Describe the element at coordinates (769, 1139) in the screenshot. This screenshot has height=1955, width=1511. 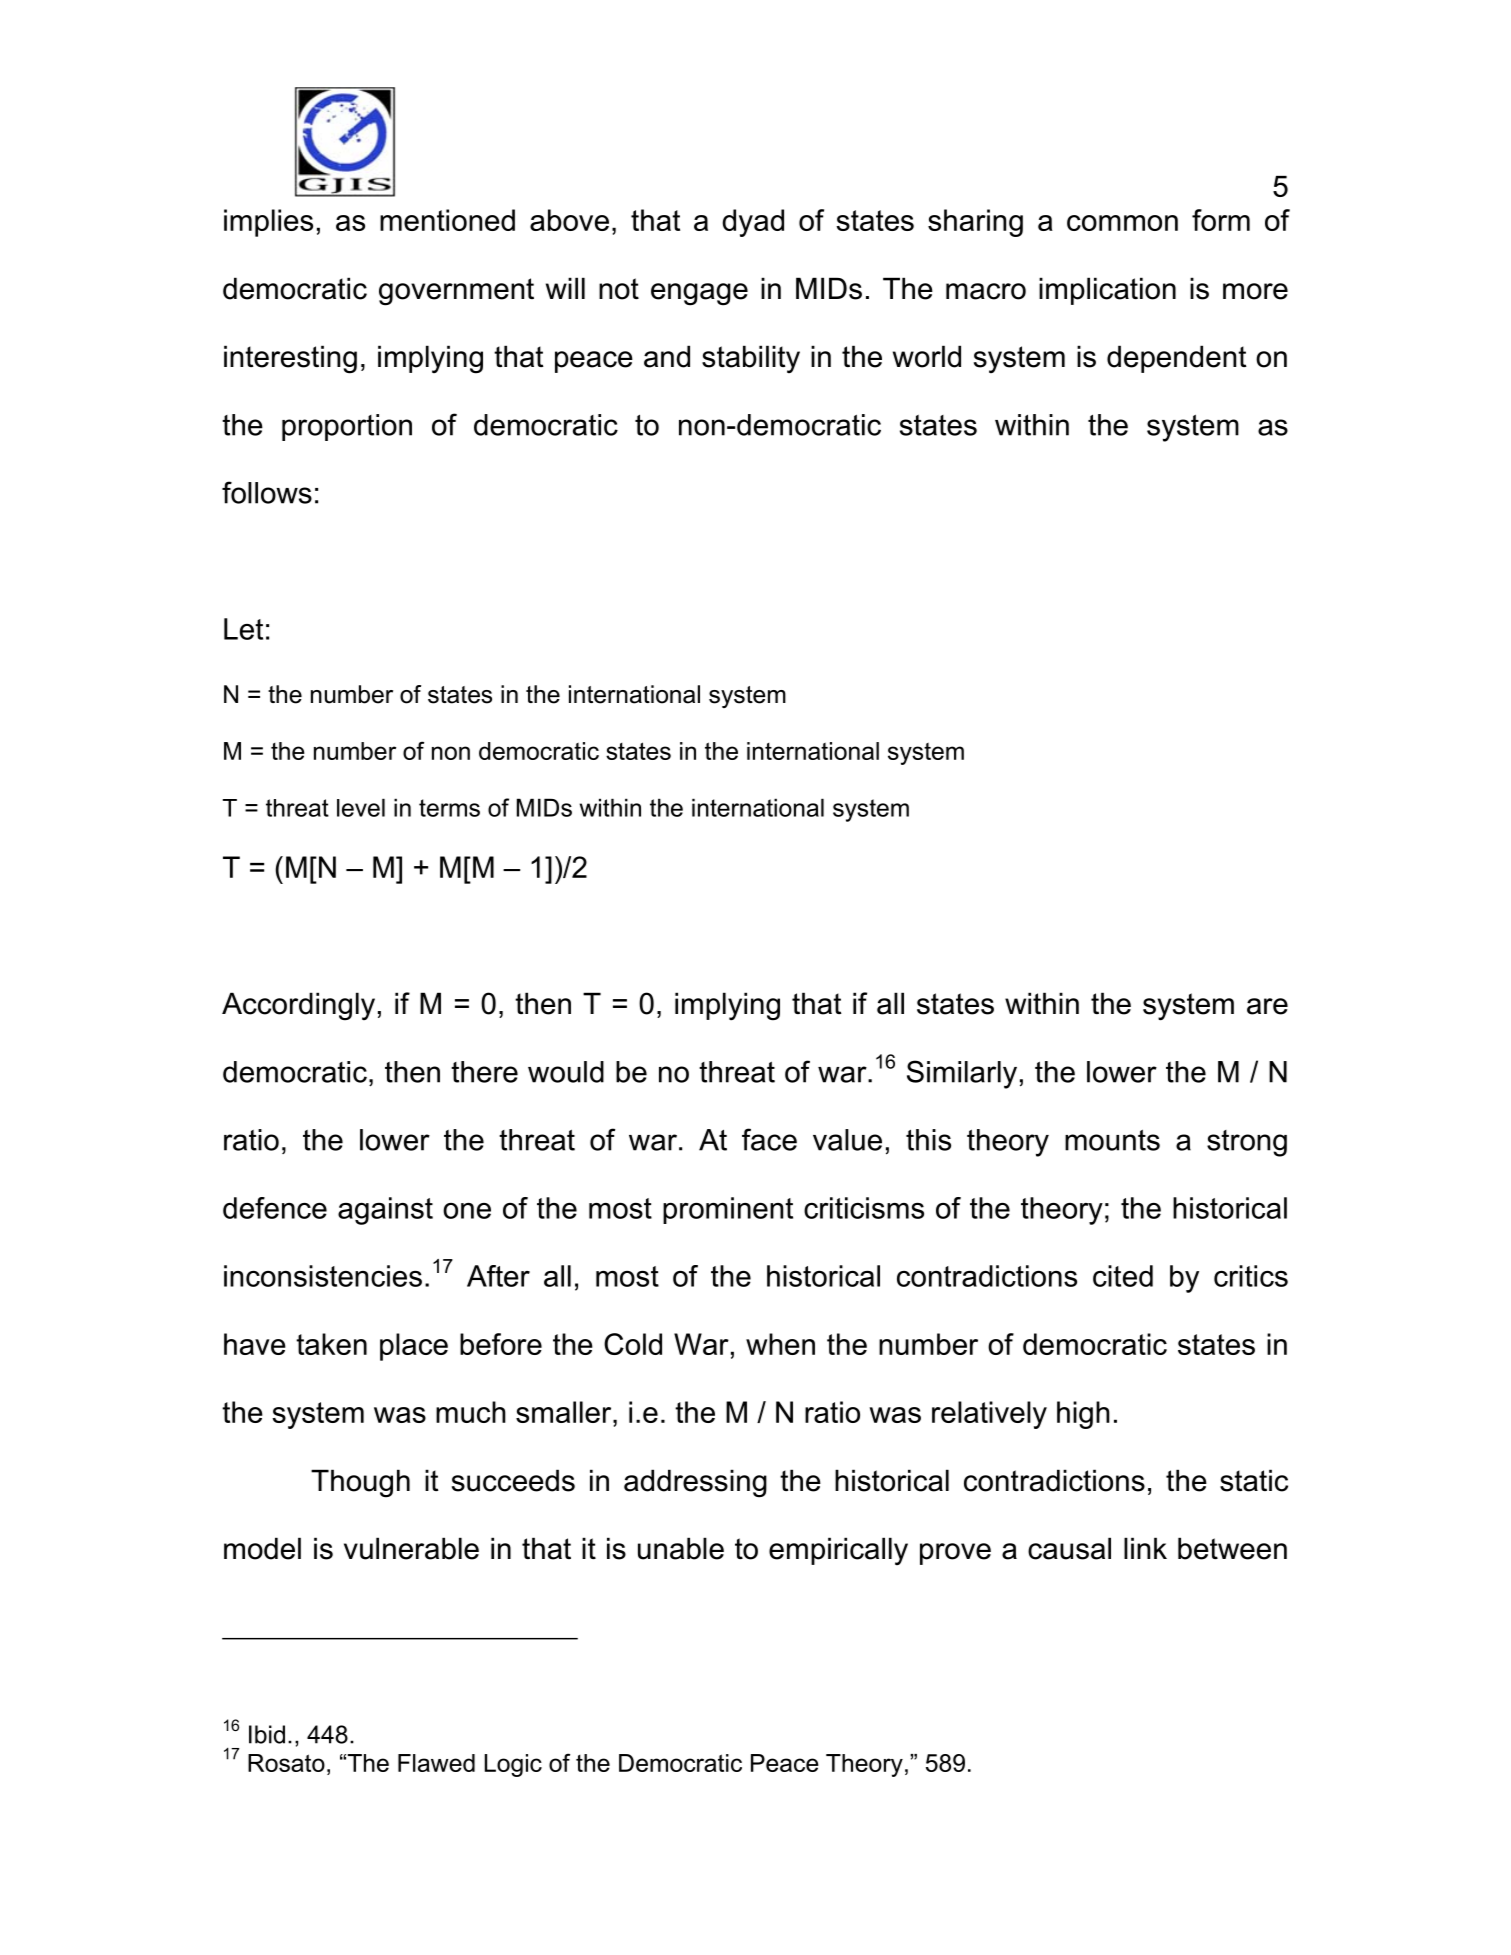
I see `face` at that location.
